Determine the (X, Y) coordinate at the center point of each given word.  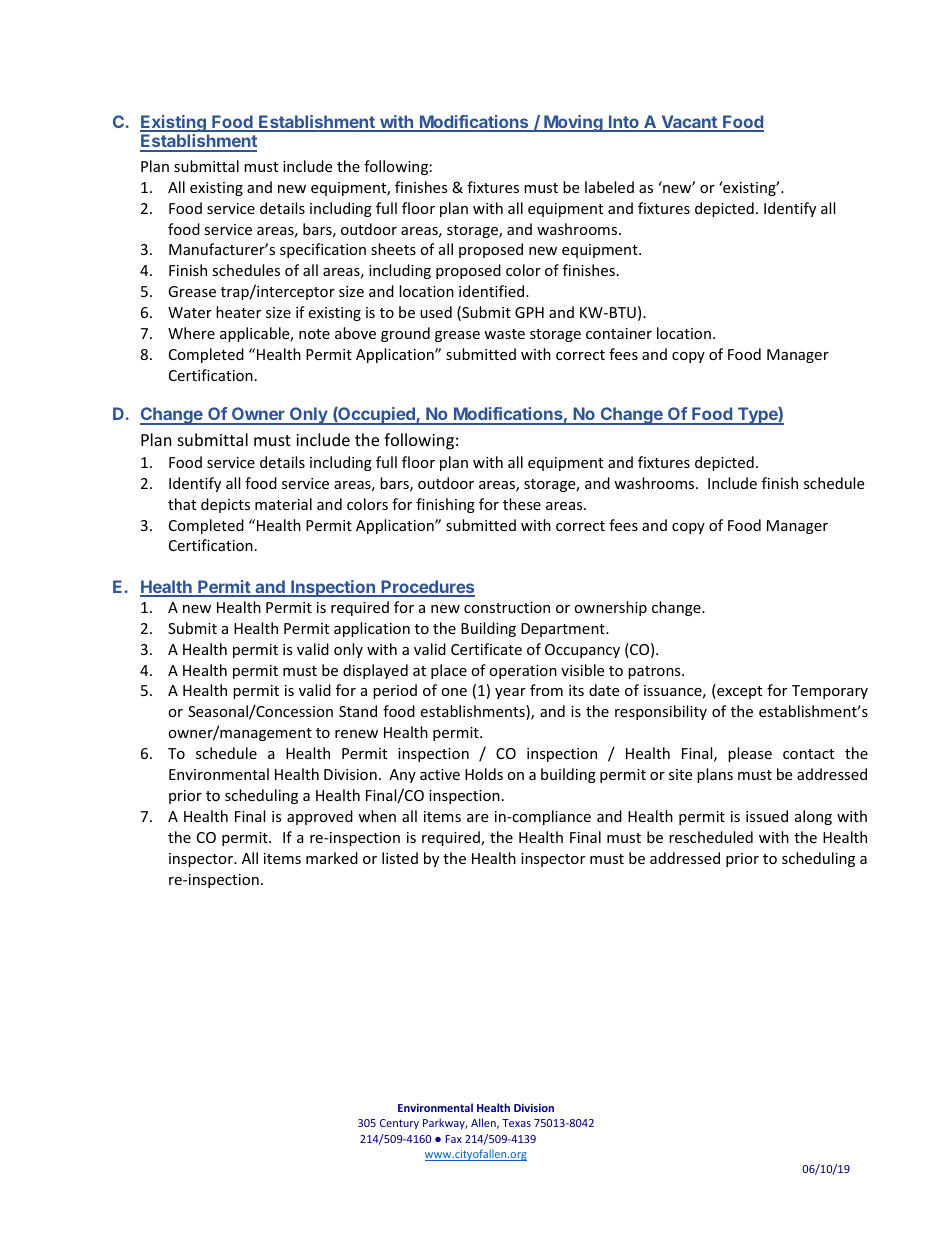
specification (323, 250)
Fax (454, 1139)
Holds (484, 774)
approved (320, 817)
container (619, 333)
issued (767, 816)
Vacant (689, 123)
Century (399, 1124)
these (522, 504)
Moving (573, 123)
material (283, 504)
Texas (516, 1123)
